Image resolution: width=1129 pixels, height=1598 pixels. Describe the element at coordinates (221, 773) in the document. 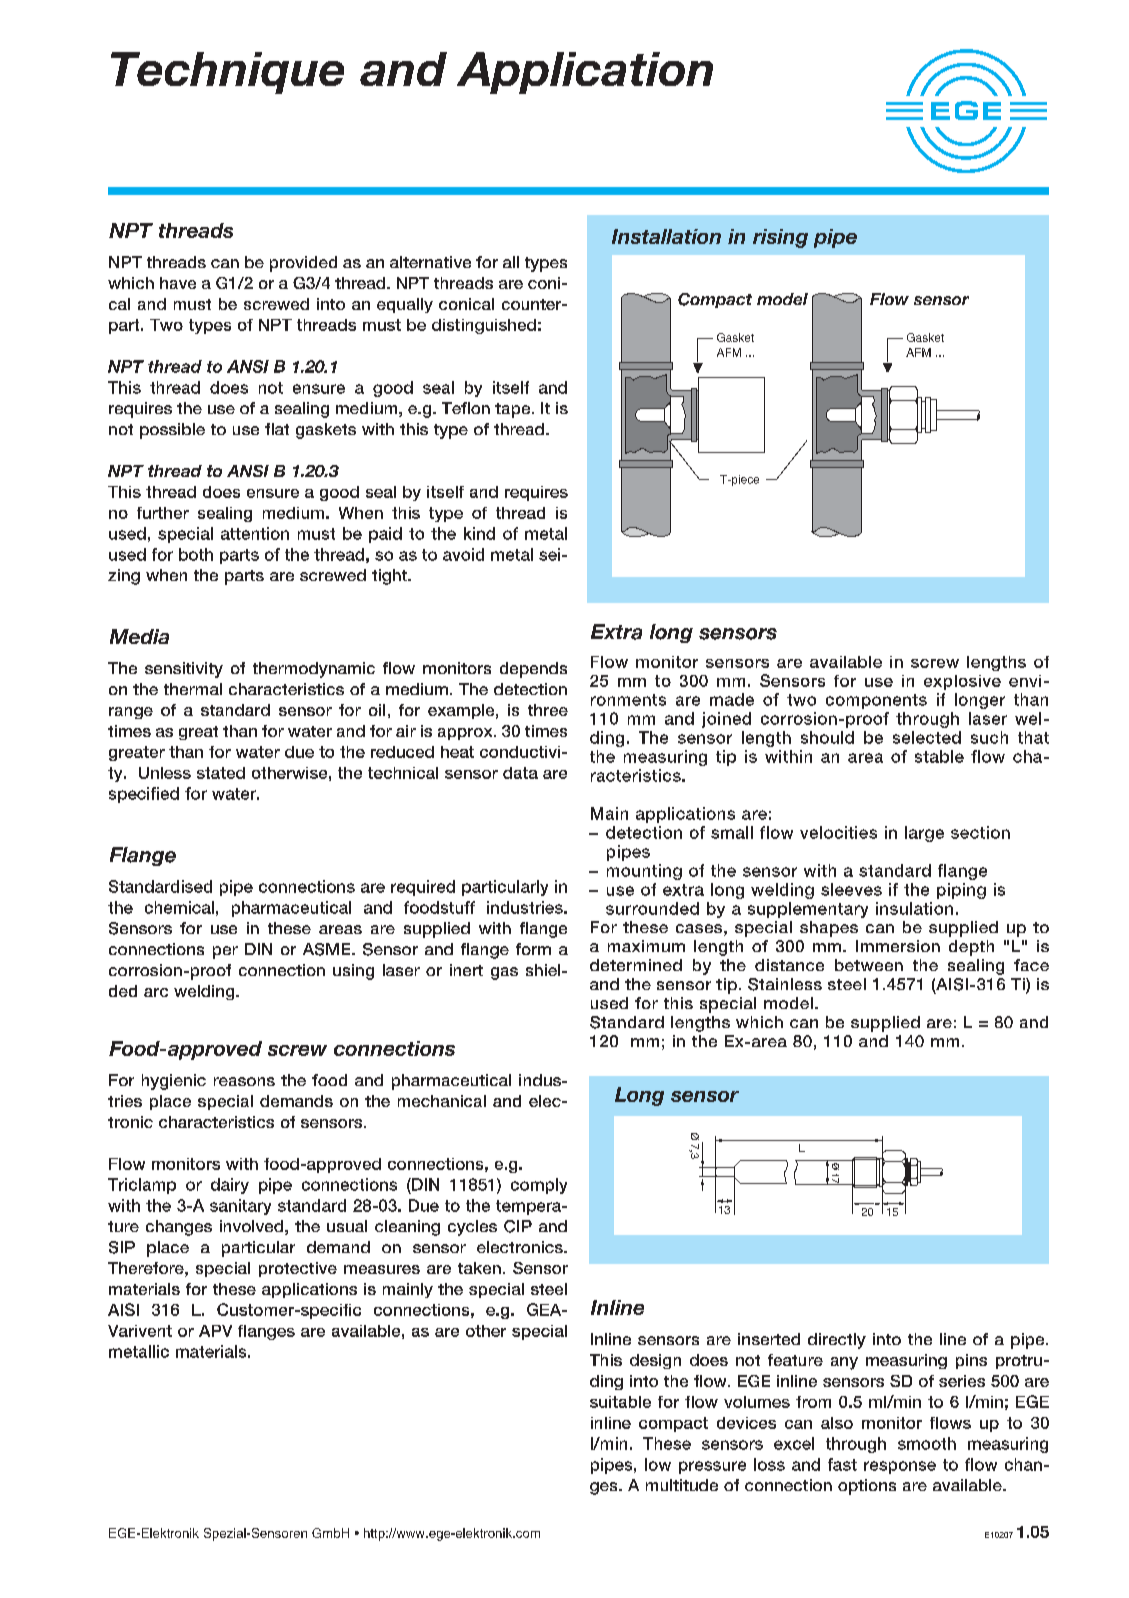

I see `stated` at that location.
